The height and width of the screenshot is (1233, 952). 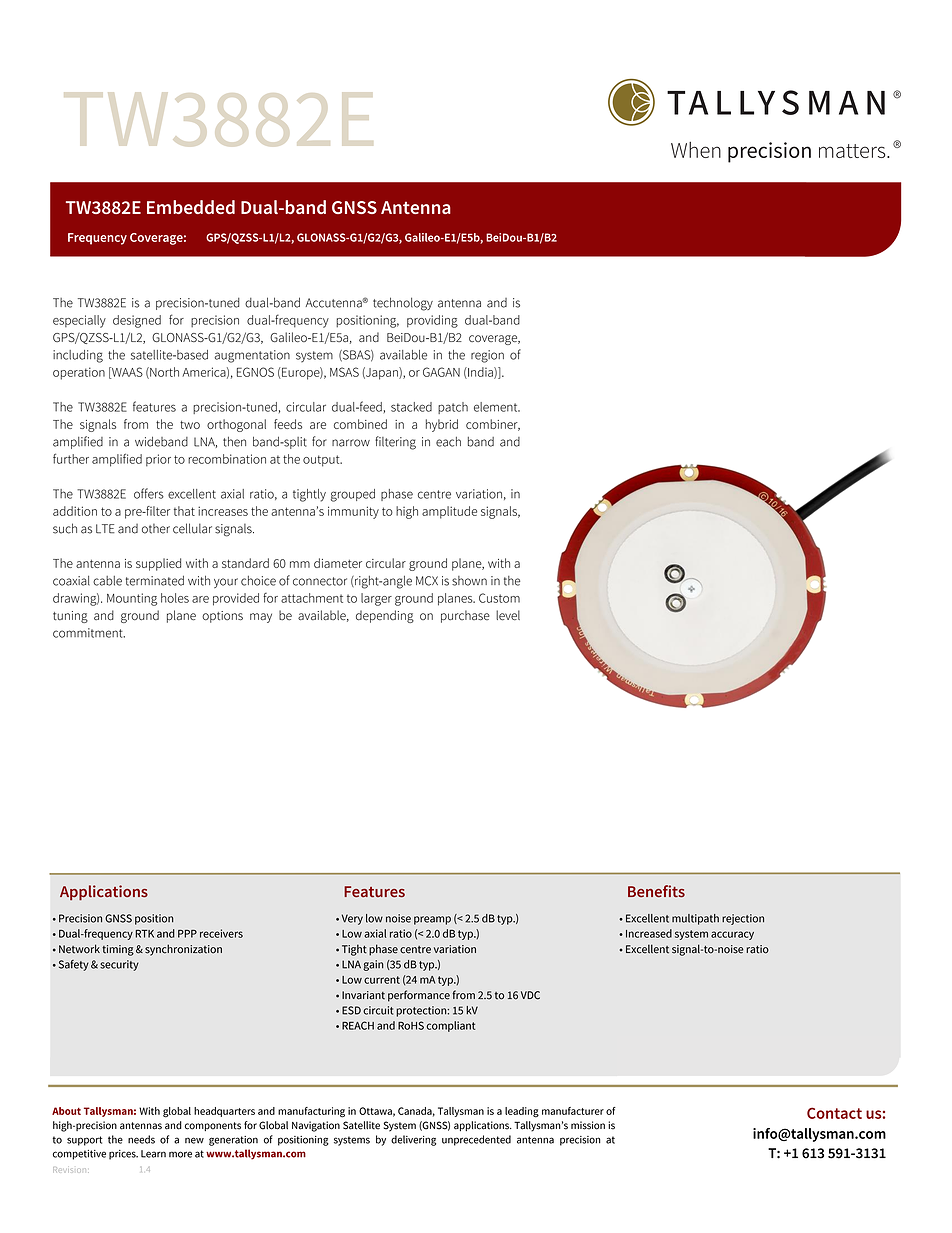 What do you see at coordinates (449, 512) in the screenshot?
I see `amplitude` at bounding box center [449, 512].
